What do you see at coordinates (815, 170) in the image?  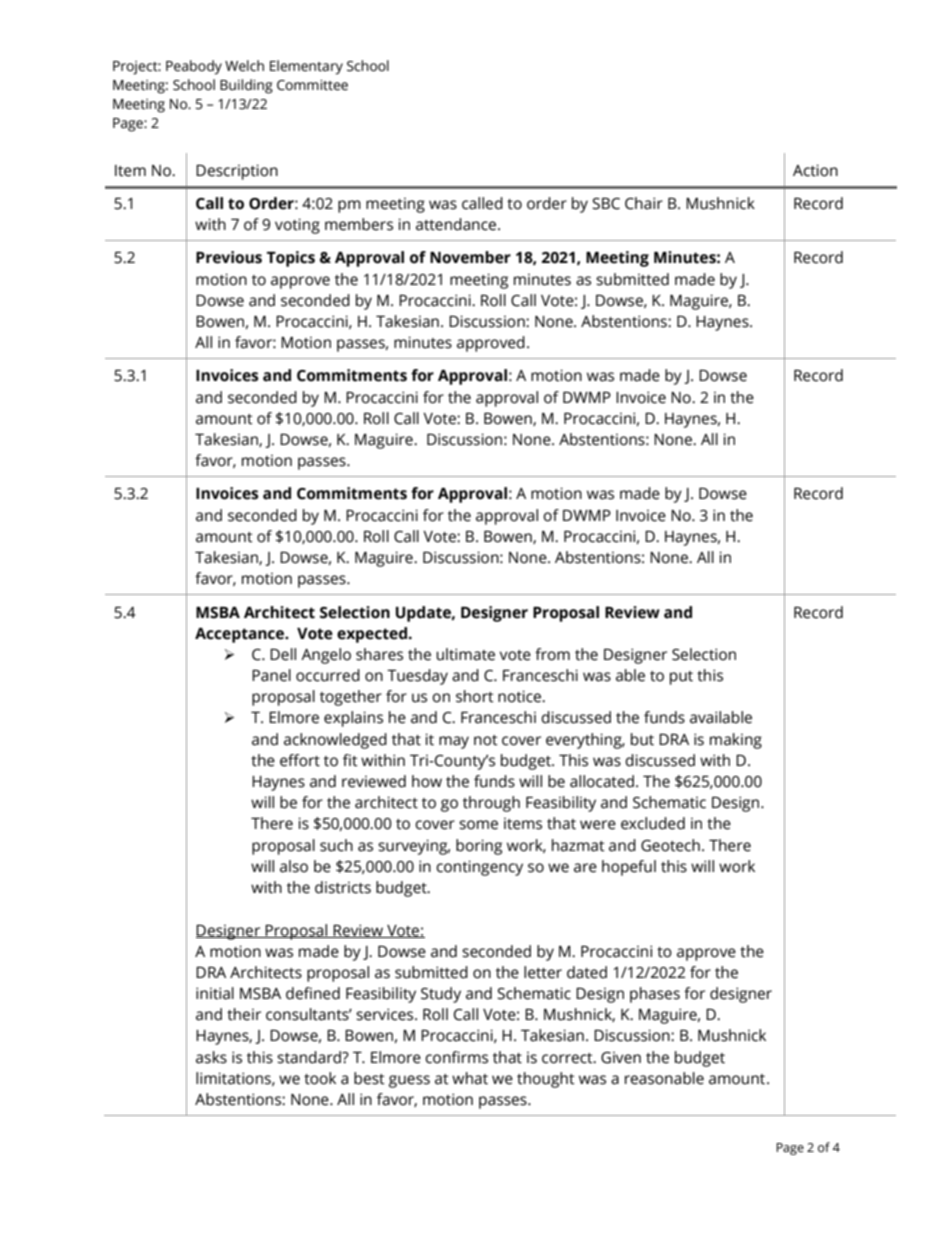 I see `Action` at bounding box center [815, 170].
